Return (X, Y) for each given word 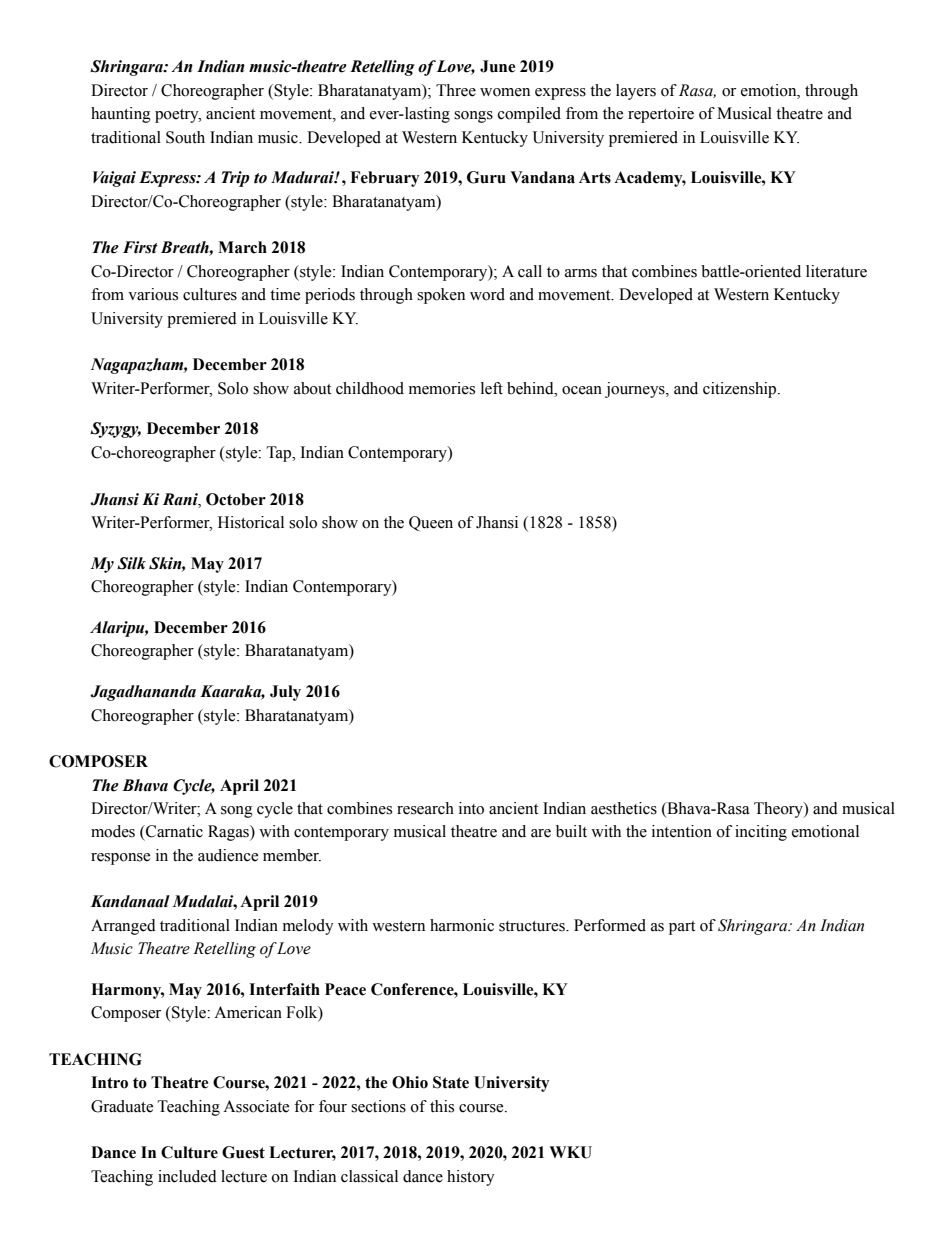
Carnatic (173, 831)
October (236, 499)
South (185, 137)
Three (456, 90)
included (187, 1176)
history (471, 1178)
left (492, 388)
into (471, 808)
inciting (761, 833)
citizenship (741, 390)
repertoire (661, 115)
